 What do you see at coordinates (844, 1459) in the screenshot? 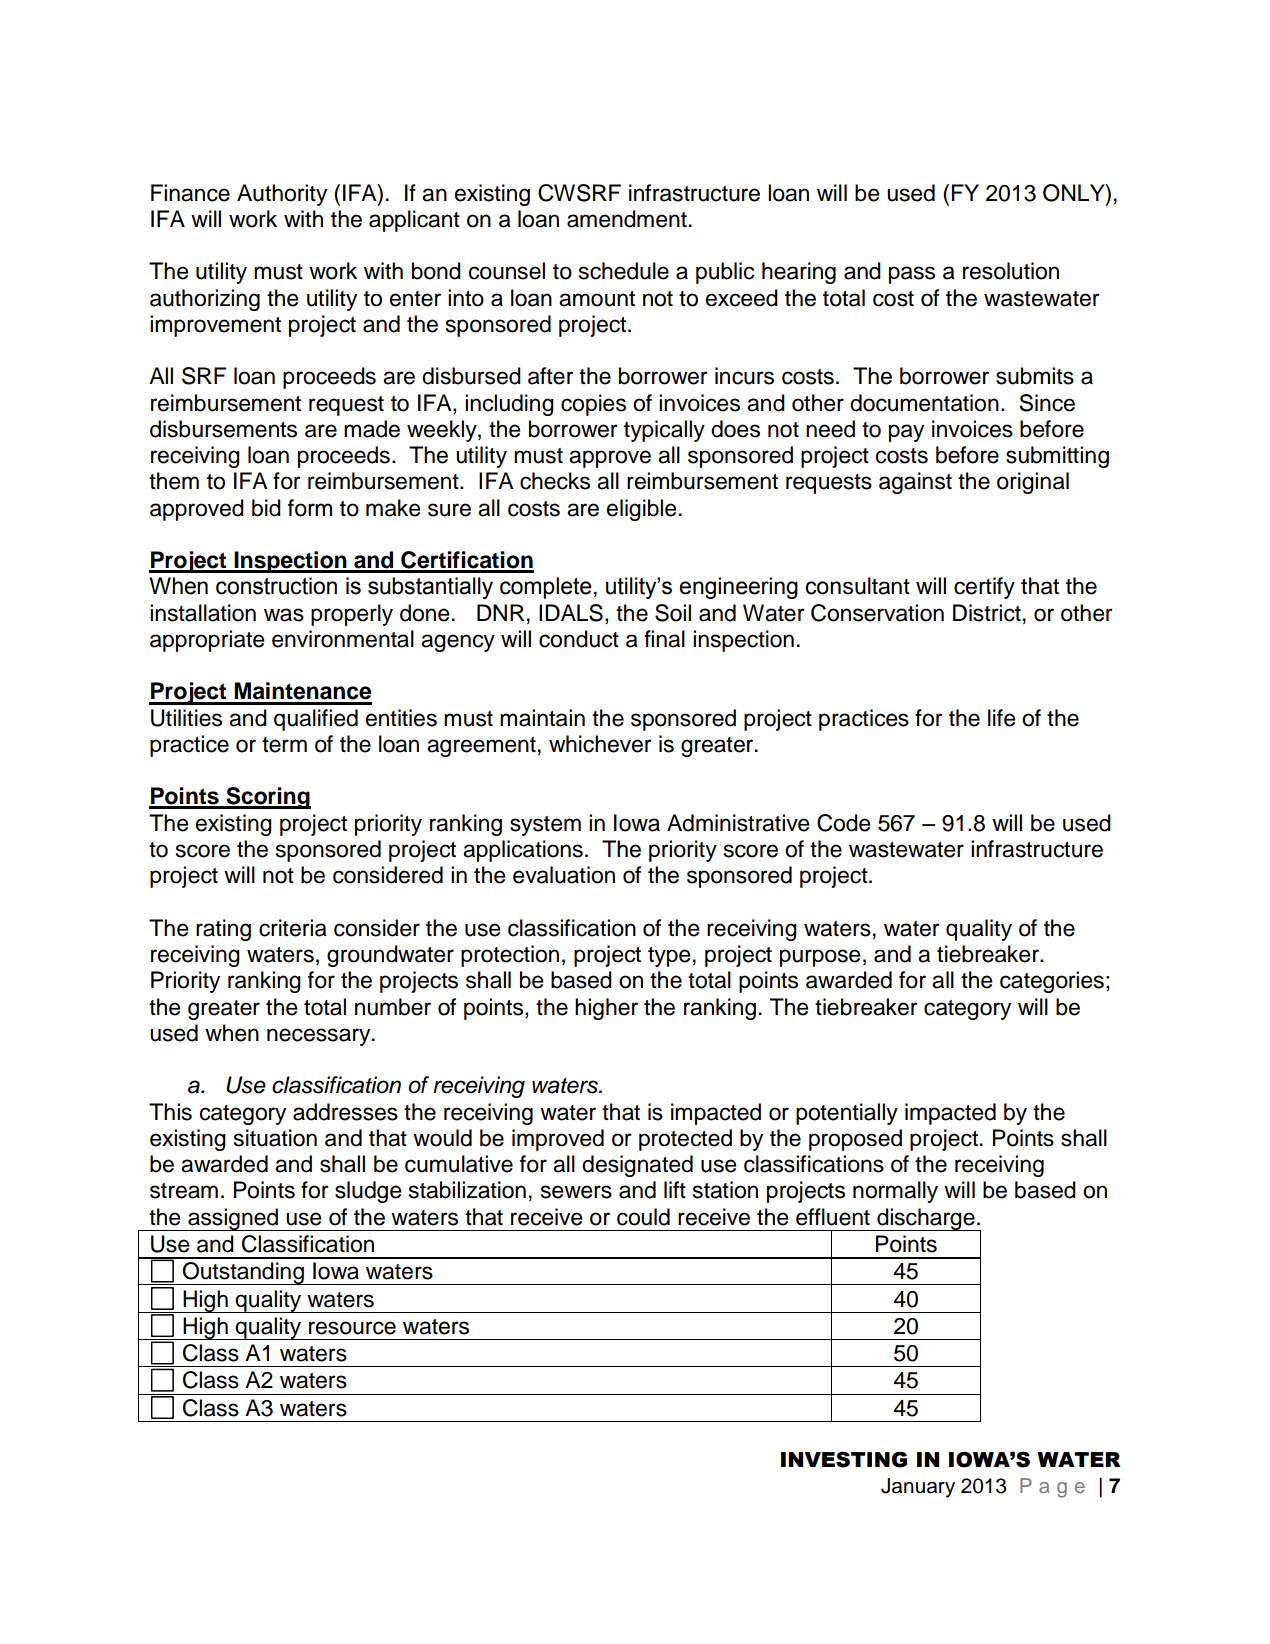
I see `INVESTING` at bounding box center [844, 1459].
